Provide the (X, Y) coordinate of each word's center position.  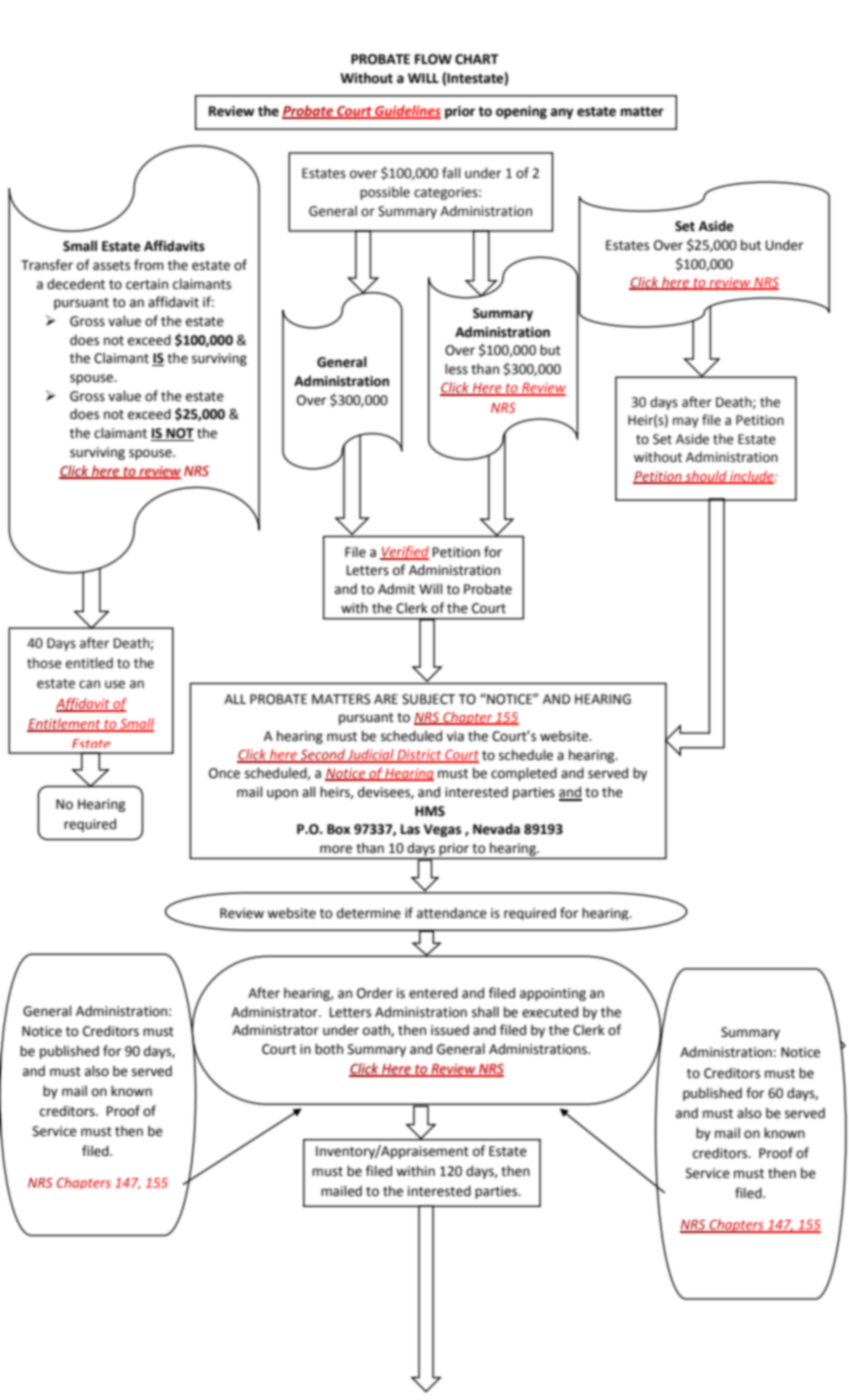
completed (524, 774)
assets (111, 266)
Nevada (496, 829)
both (329, 1049)
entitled (89, 663)
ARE (386, 699)
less (456, 369)
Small (80, 246)
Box (338, 829)
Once (224, 773)
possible (385, 193)
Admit (396, 589)
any (561, 113)
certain (147, 284)
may (686, 422)
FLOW (433, 59)
